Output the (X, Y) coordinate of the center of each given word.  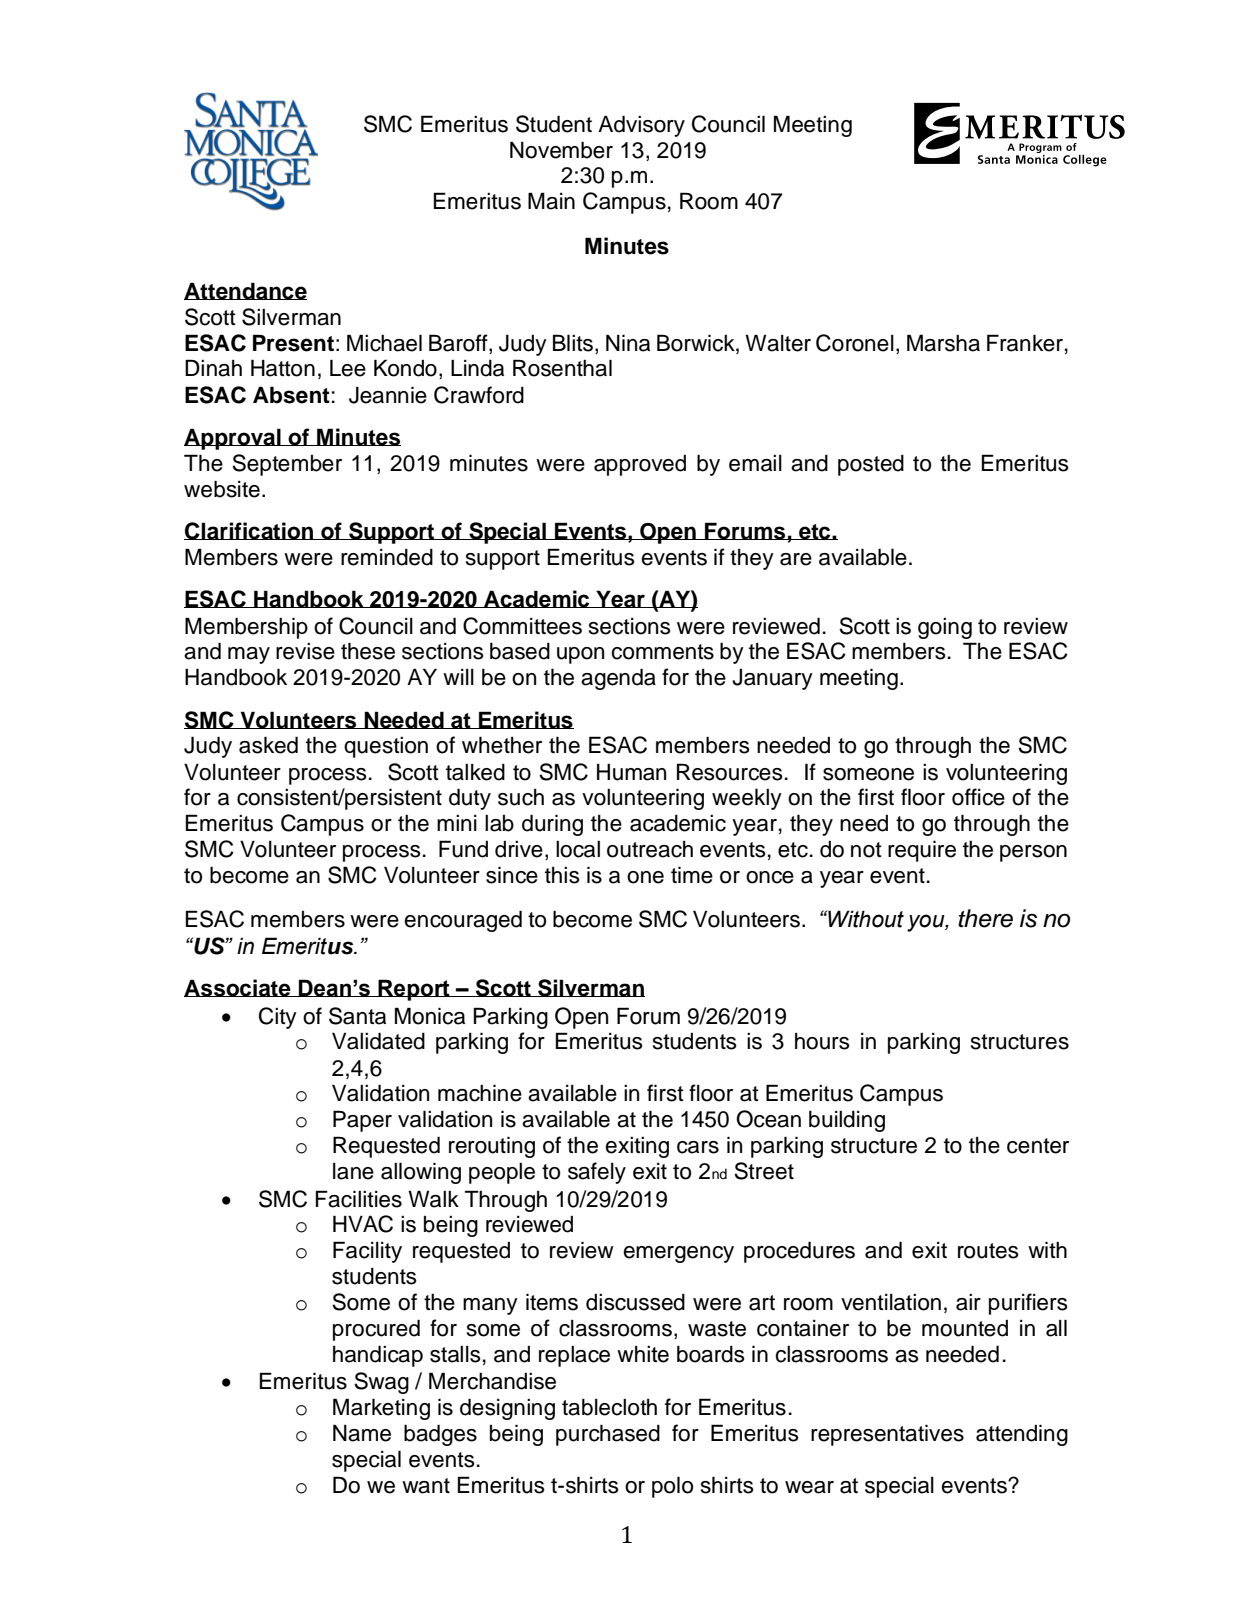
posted (871, 465)
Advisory (641, 126)
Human (631, 772)
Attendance (245, 291)
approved (640, 465)
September (287, 465)
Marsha (943, 343)
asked (268, 745)
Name (362, 1433)
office (978, 797)
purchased (608, 1435)
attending (1022, 1435)
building (847, 1121)
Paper (362, 1121)
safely (597, 1173)
